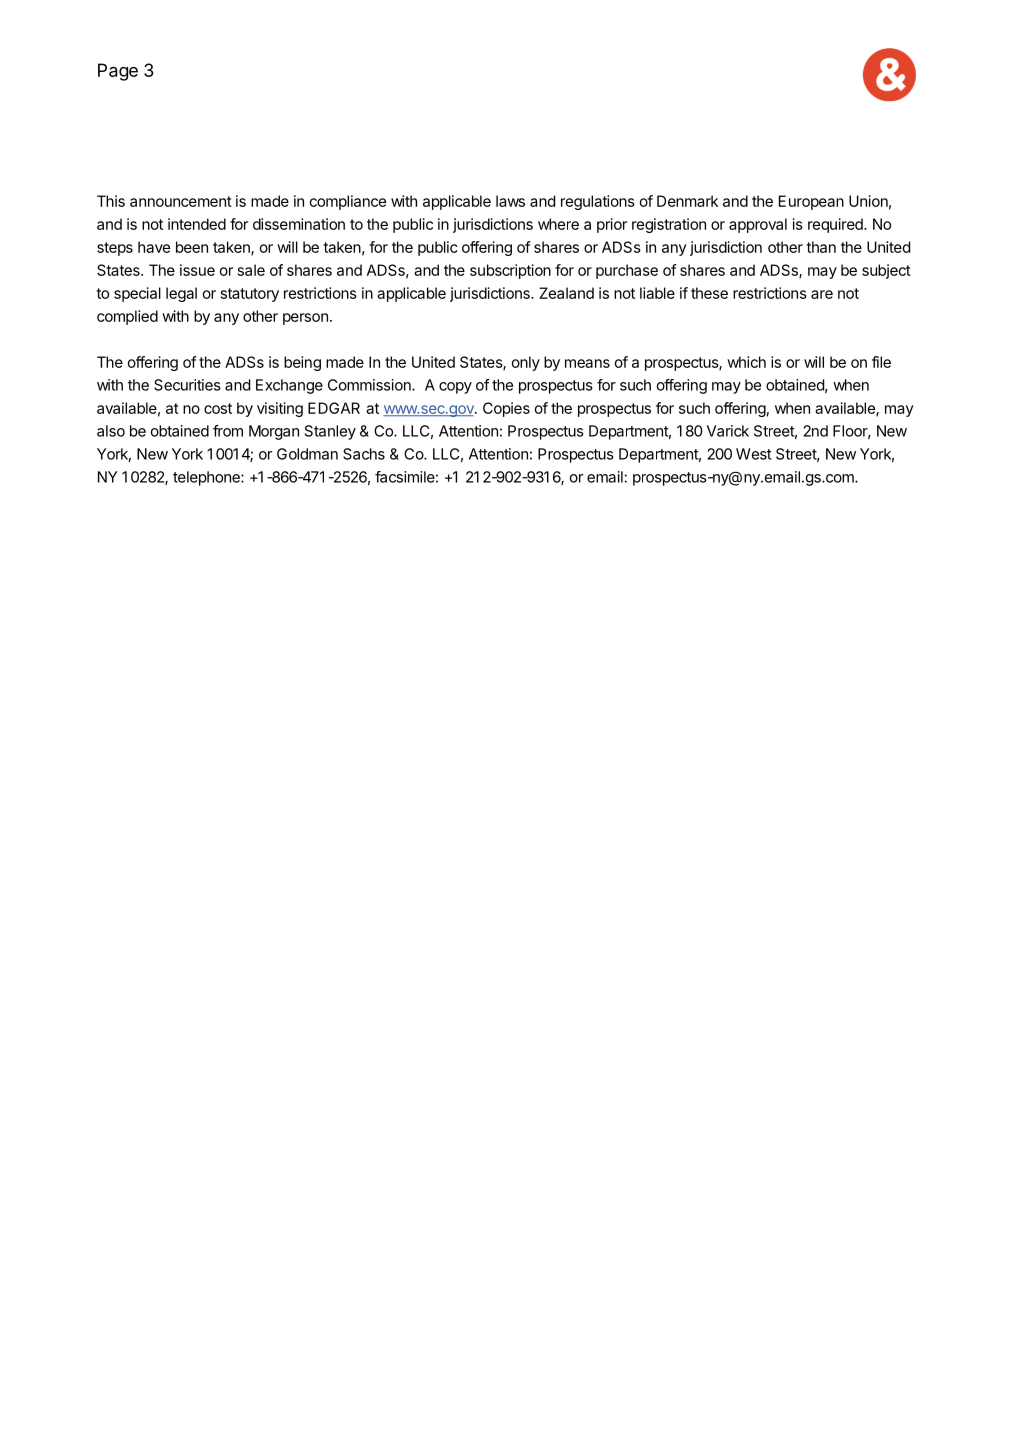 The height and width of the screenshot is (1433, 1013). Describe the element at coordinates (510, 201) in the screenshot. I see `laws` at that location.
